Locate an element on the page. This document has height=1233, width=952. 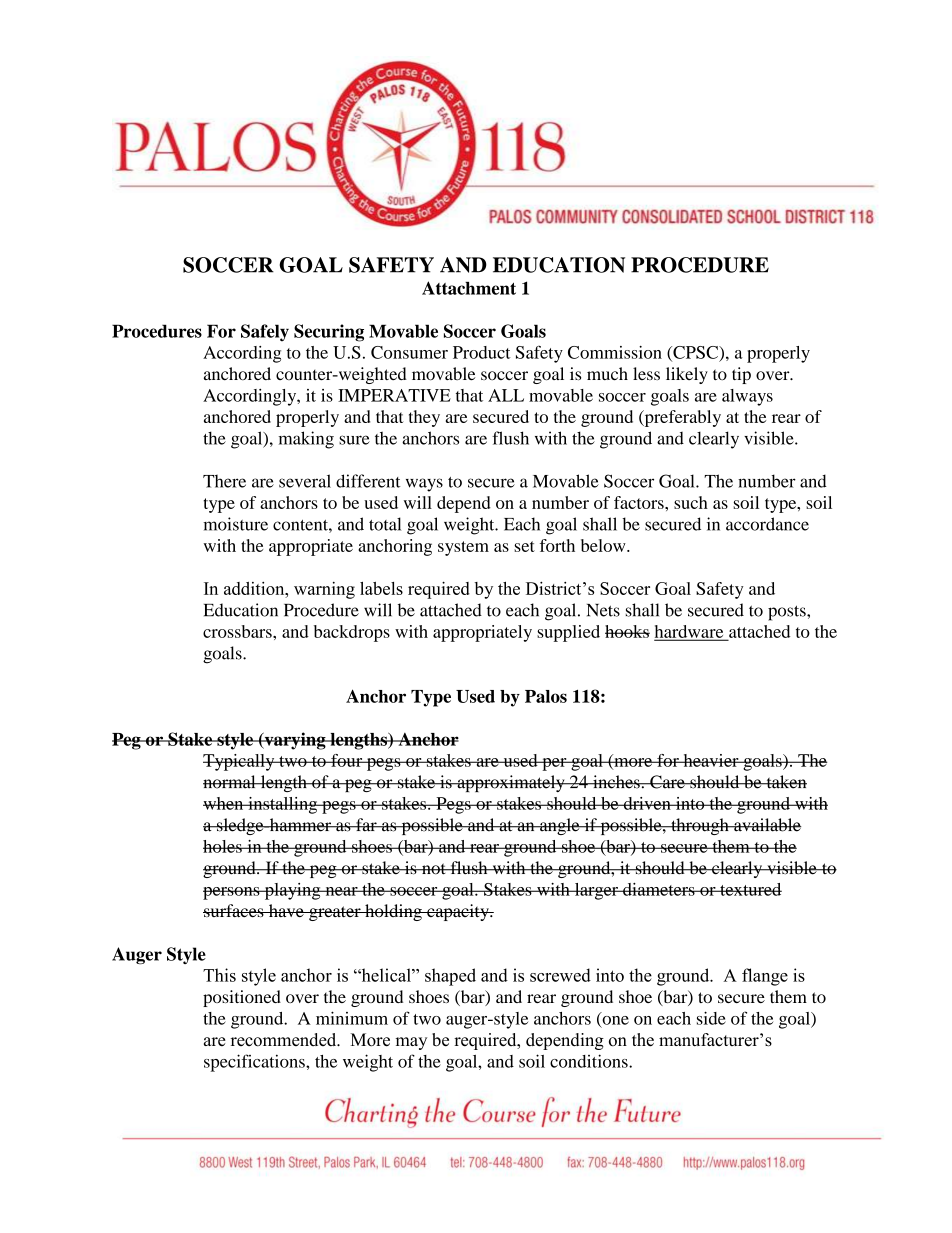
tip is located at coordinates (741, 375).
